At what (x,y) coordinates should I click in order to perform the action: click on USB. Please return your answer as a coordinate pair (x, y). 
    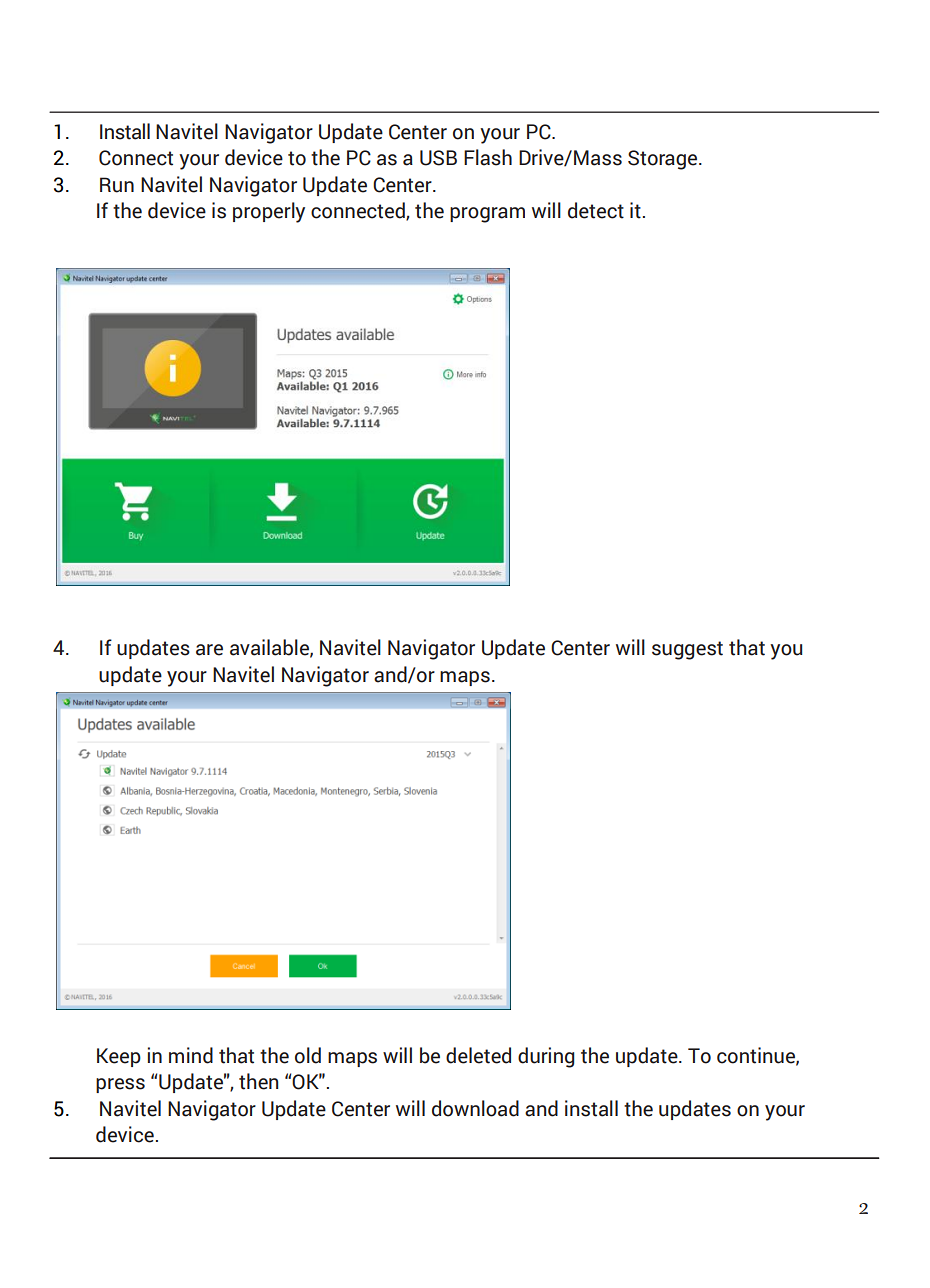
    Looking at the image, I should click on (438, 158).
